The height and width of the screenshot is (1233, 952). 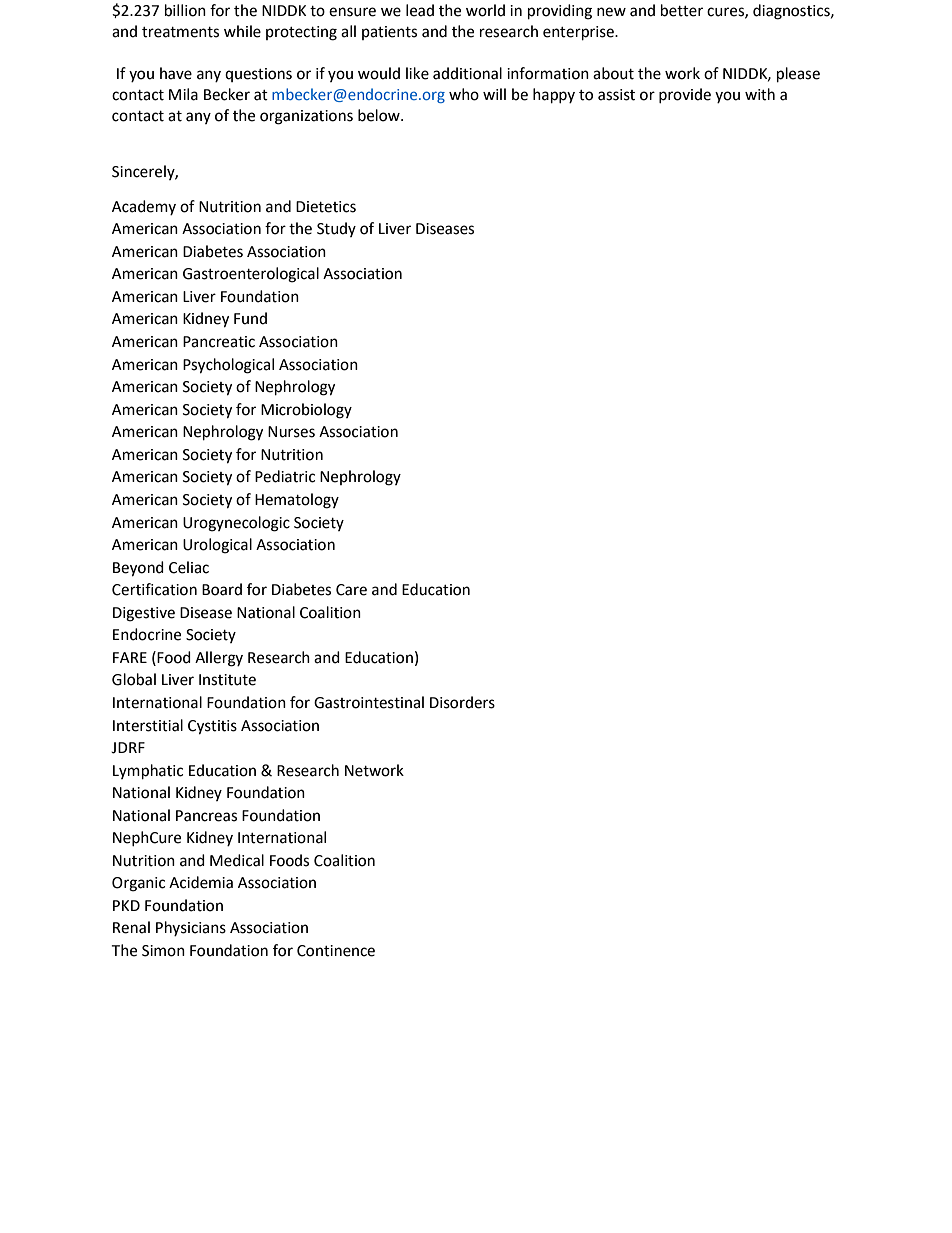 What do you see at coordinates (682, 10) in the screenshot?
I see `better` at bounding box center [682, 10].
